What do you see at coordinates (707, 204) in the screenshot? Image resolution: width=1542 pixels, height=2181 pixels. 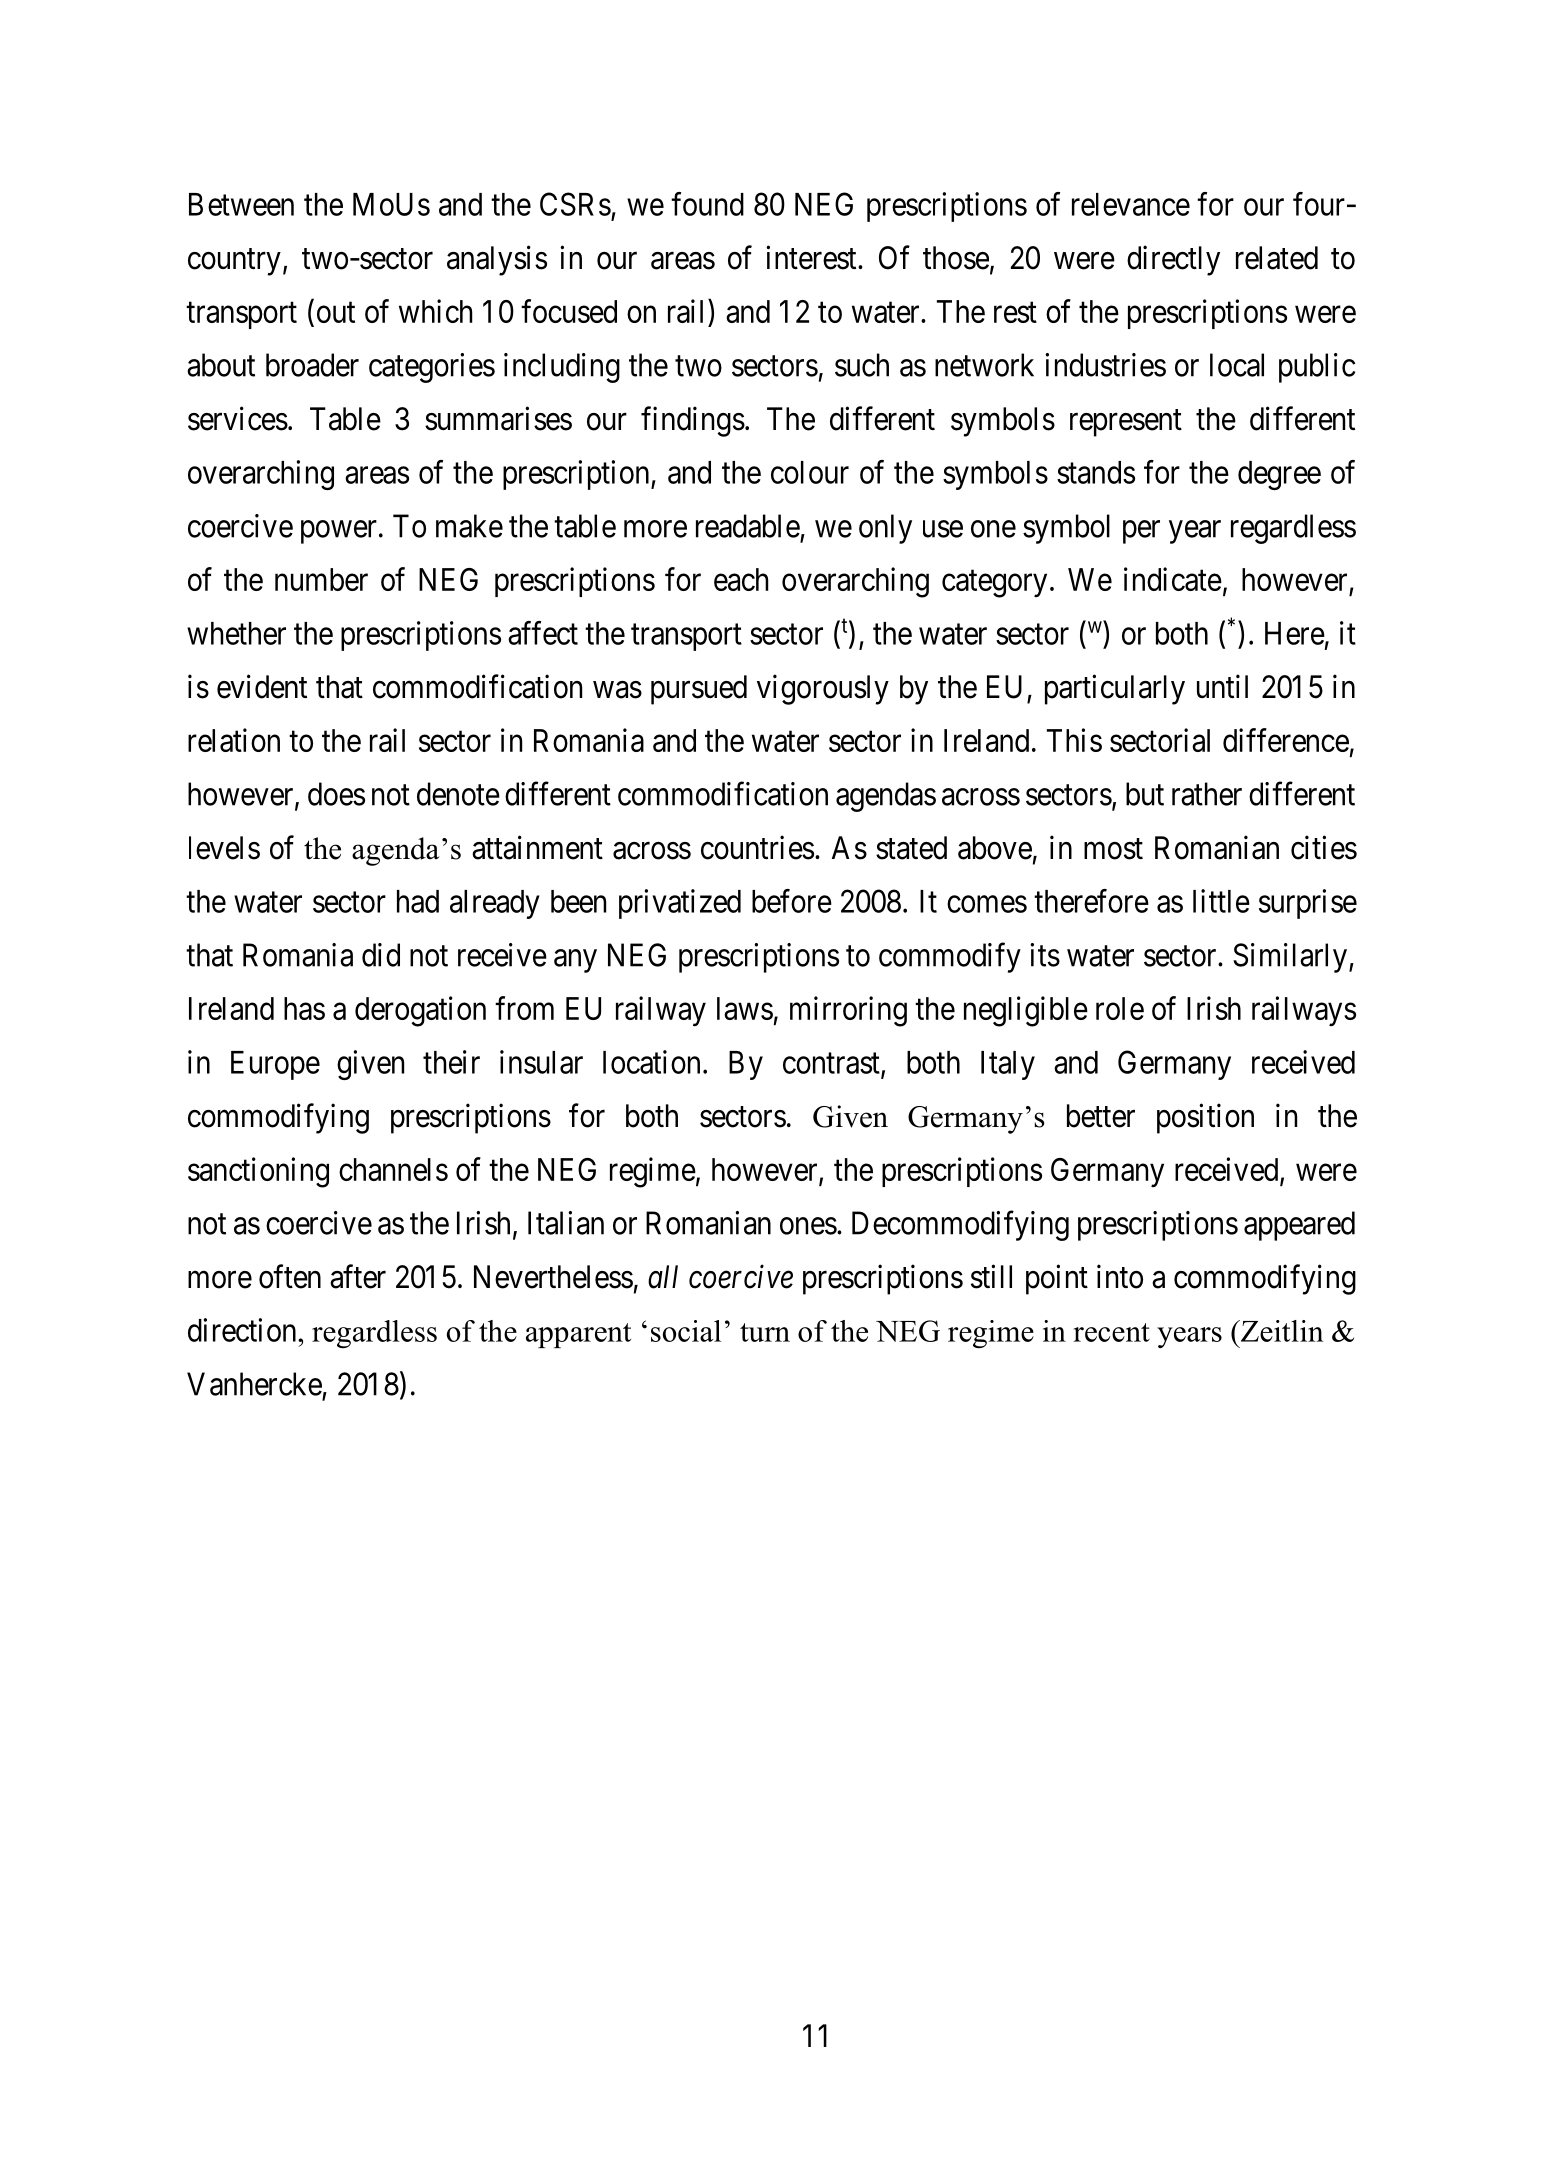 I see `found` at bounding box center [707, 204].
